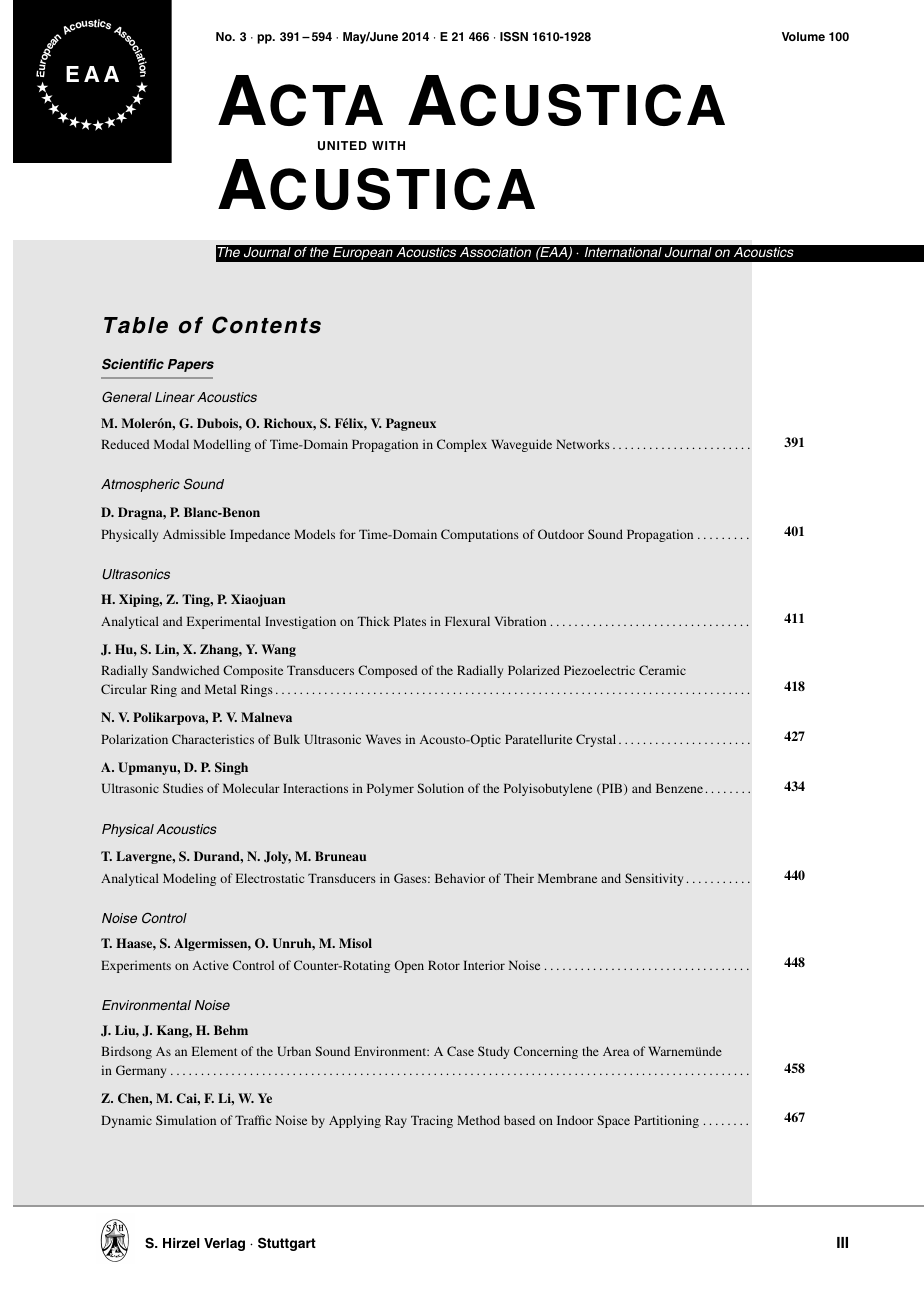  I want to click on Volume, so click(803, 36).
